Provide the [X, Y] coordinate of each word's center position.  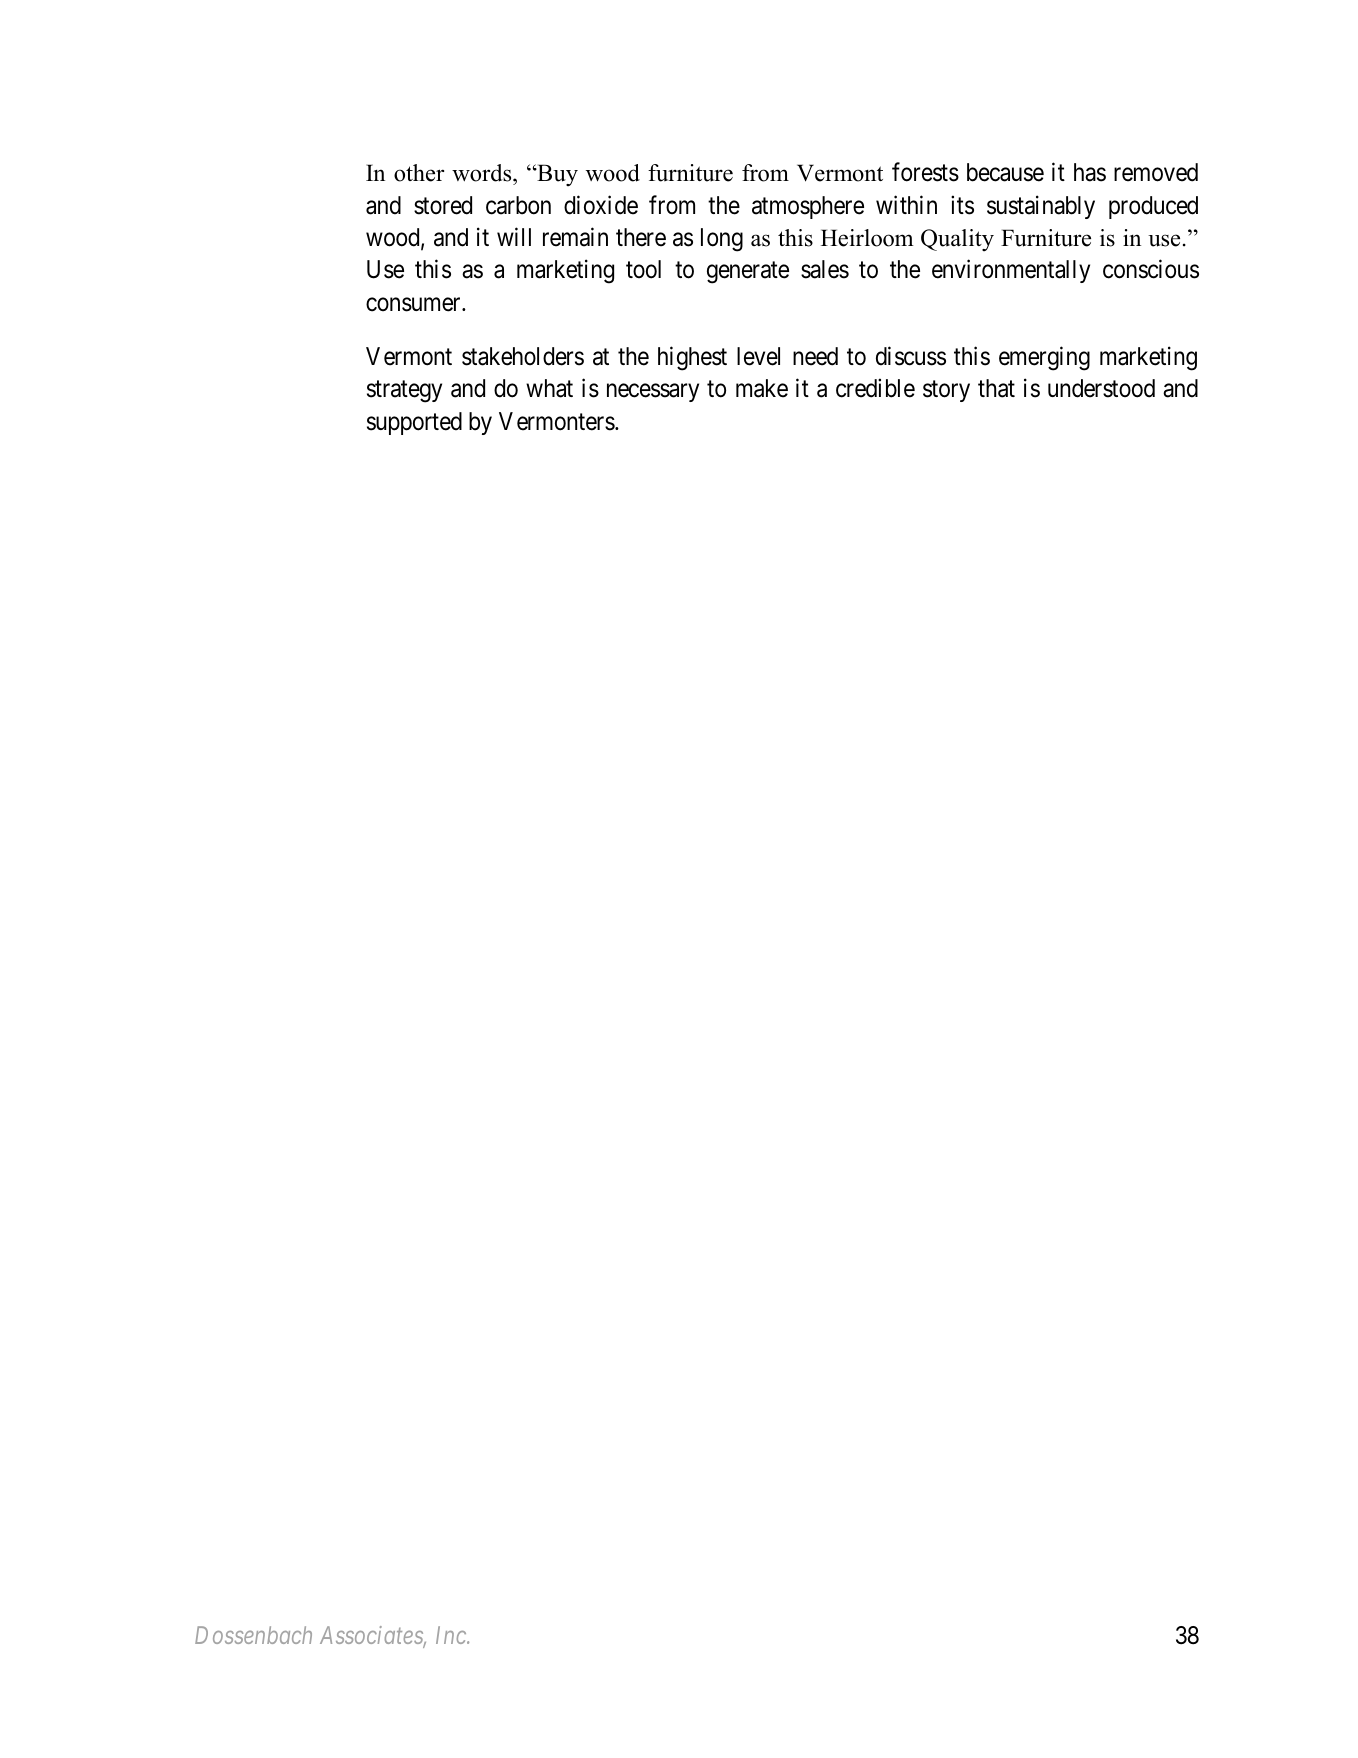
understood [1101, 388]
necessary [653, 393]
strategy [404, 392]
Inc [452, 1635]
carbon [518, 205]
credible [875, 388]
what [549, 388]
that [996, 388]
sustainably [1041, 207]
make [762, 388]
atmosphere [808, 207]
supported [414, 423]
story [946, 391]
